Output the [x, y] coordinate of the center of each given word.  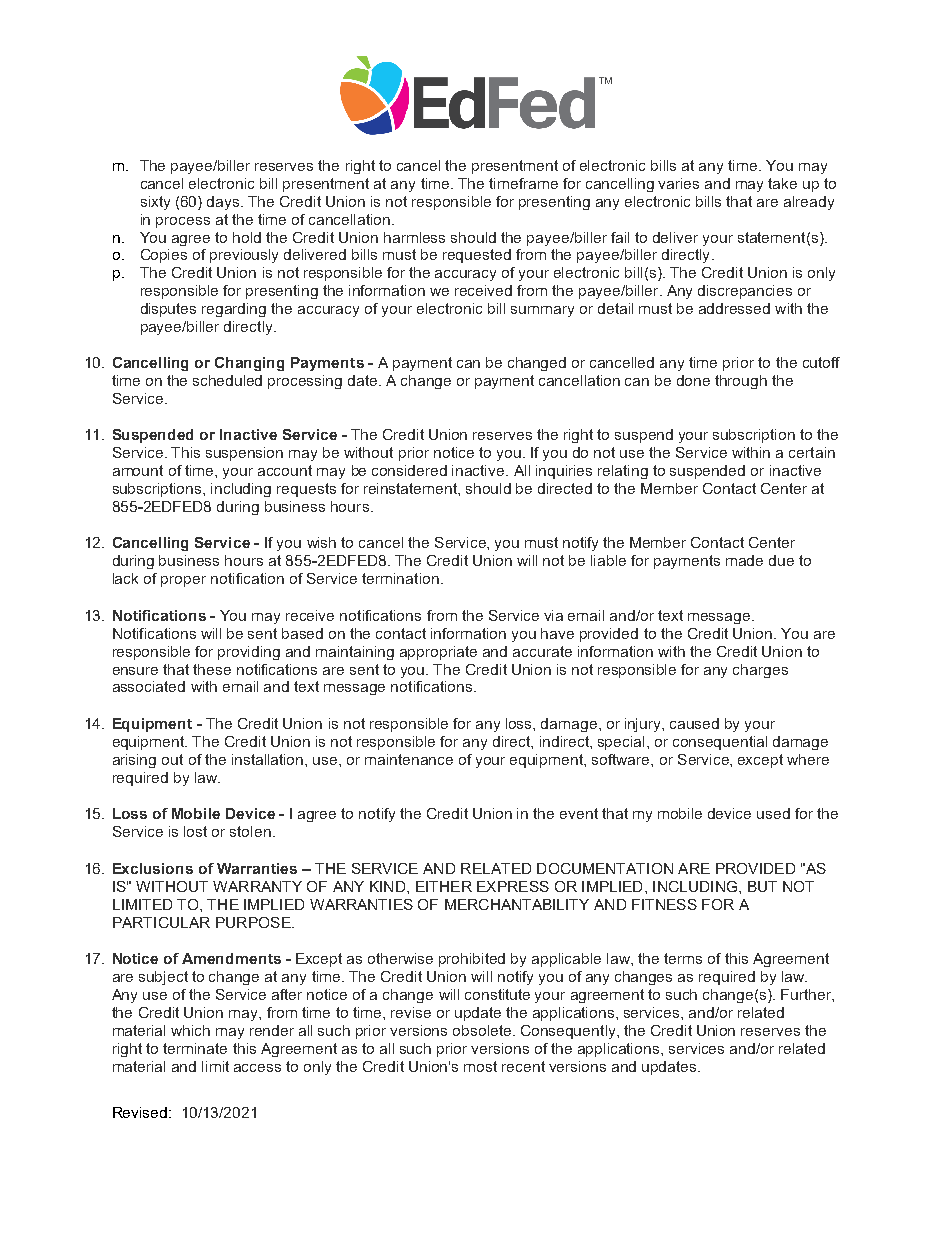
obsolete [483, 1030]
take [782, 183]
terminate [195, 1048]
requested [477, 256]
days [224, 203]
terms [683, 958]
